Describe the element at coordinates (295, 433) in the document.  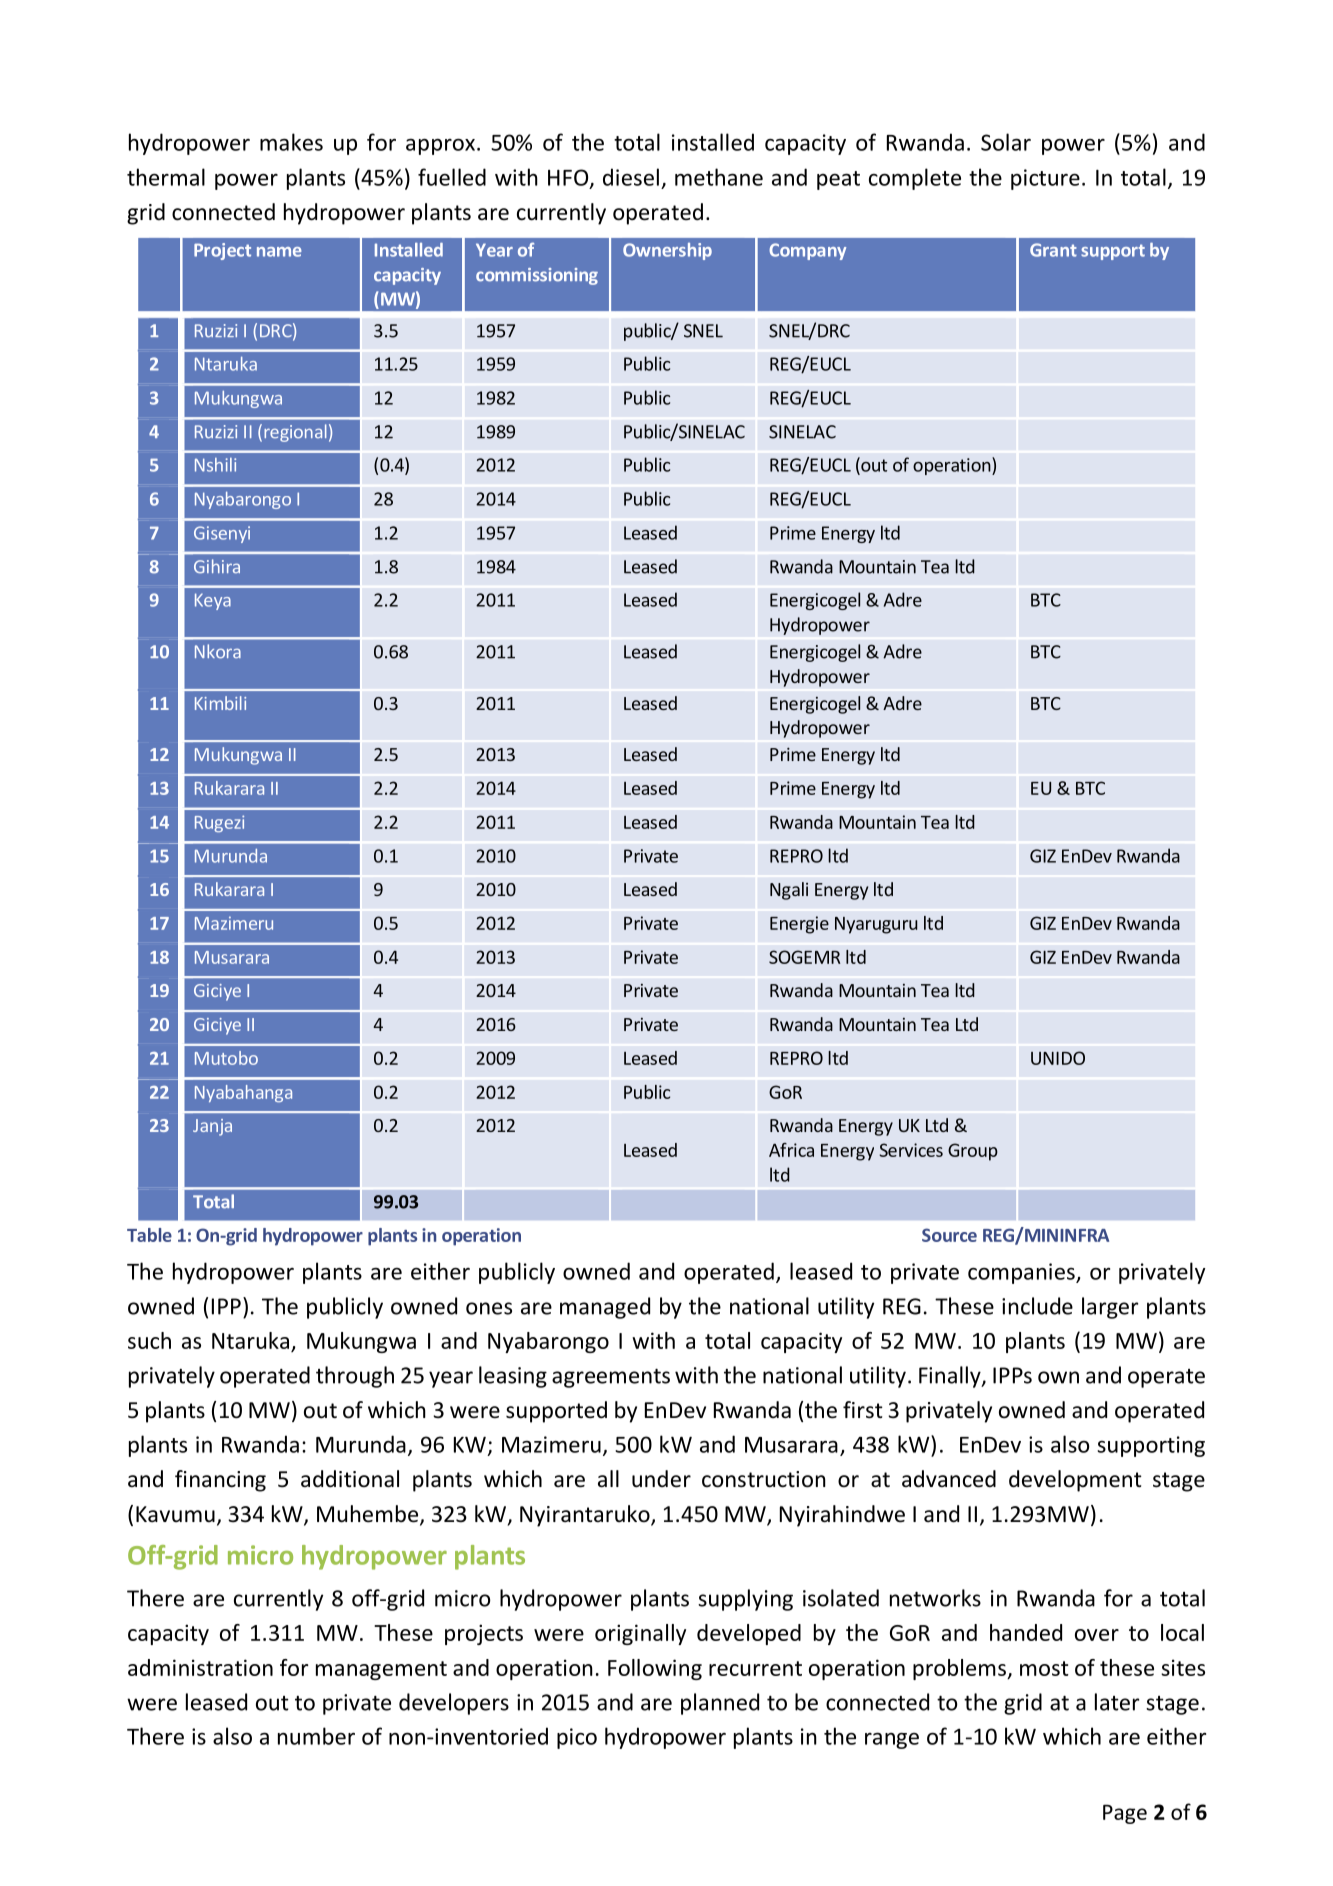
I see `regional` at that location.
